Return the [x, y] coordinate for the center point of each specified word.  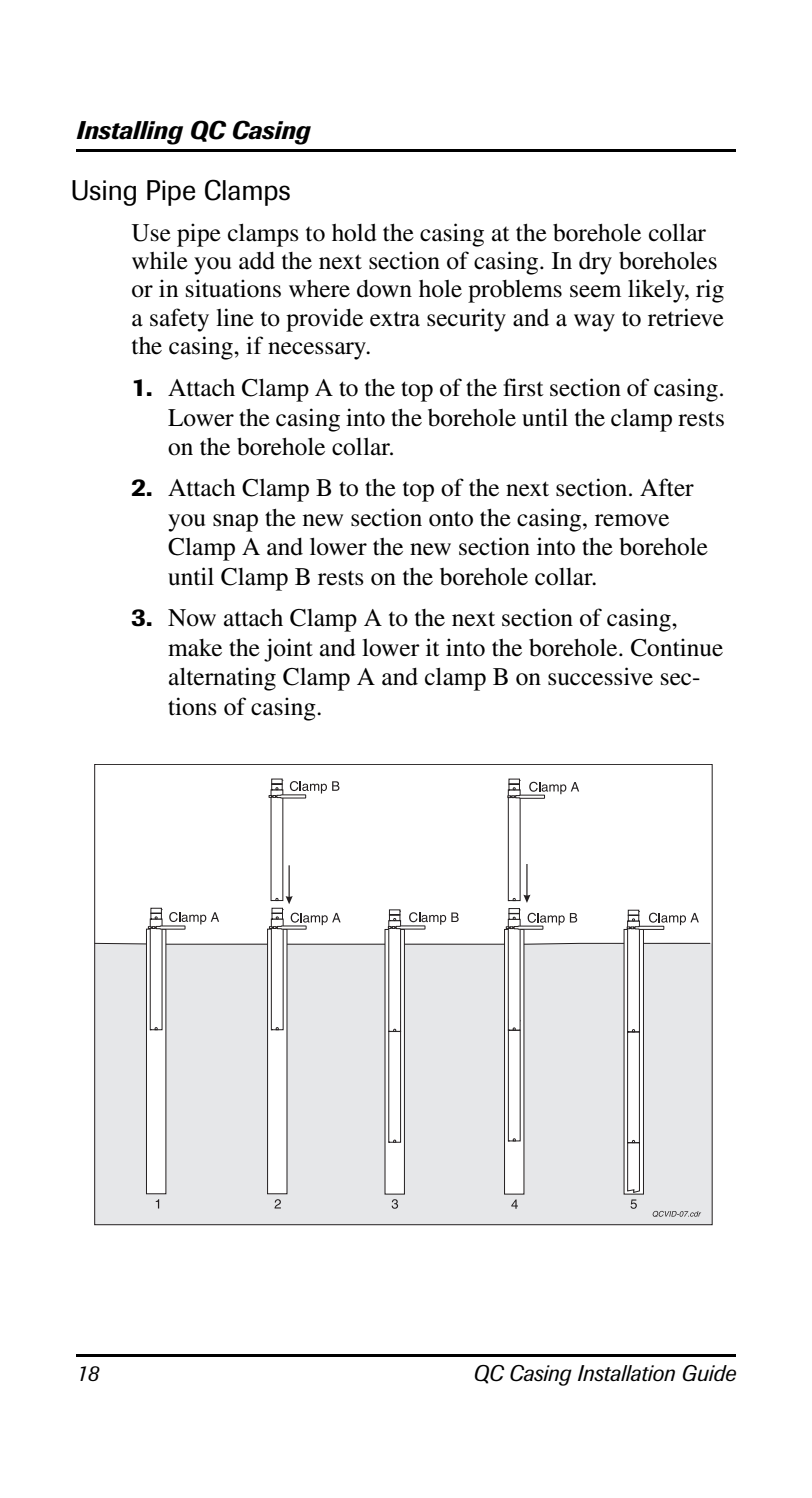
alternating [222, 679]
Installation [626, 1373]
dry [595, 263]
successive [600, 676]
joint [288, 650]
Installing [129, 133]
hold [354, 232]
